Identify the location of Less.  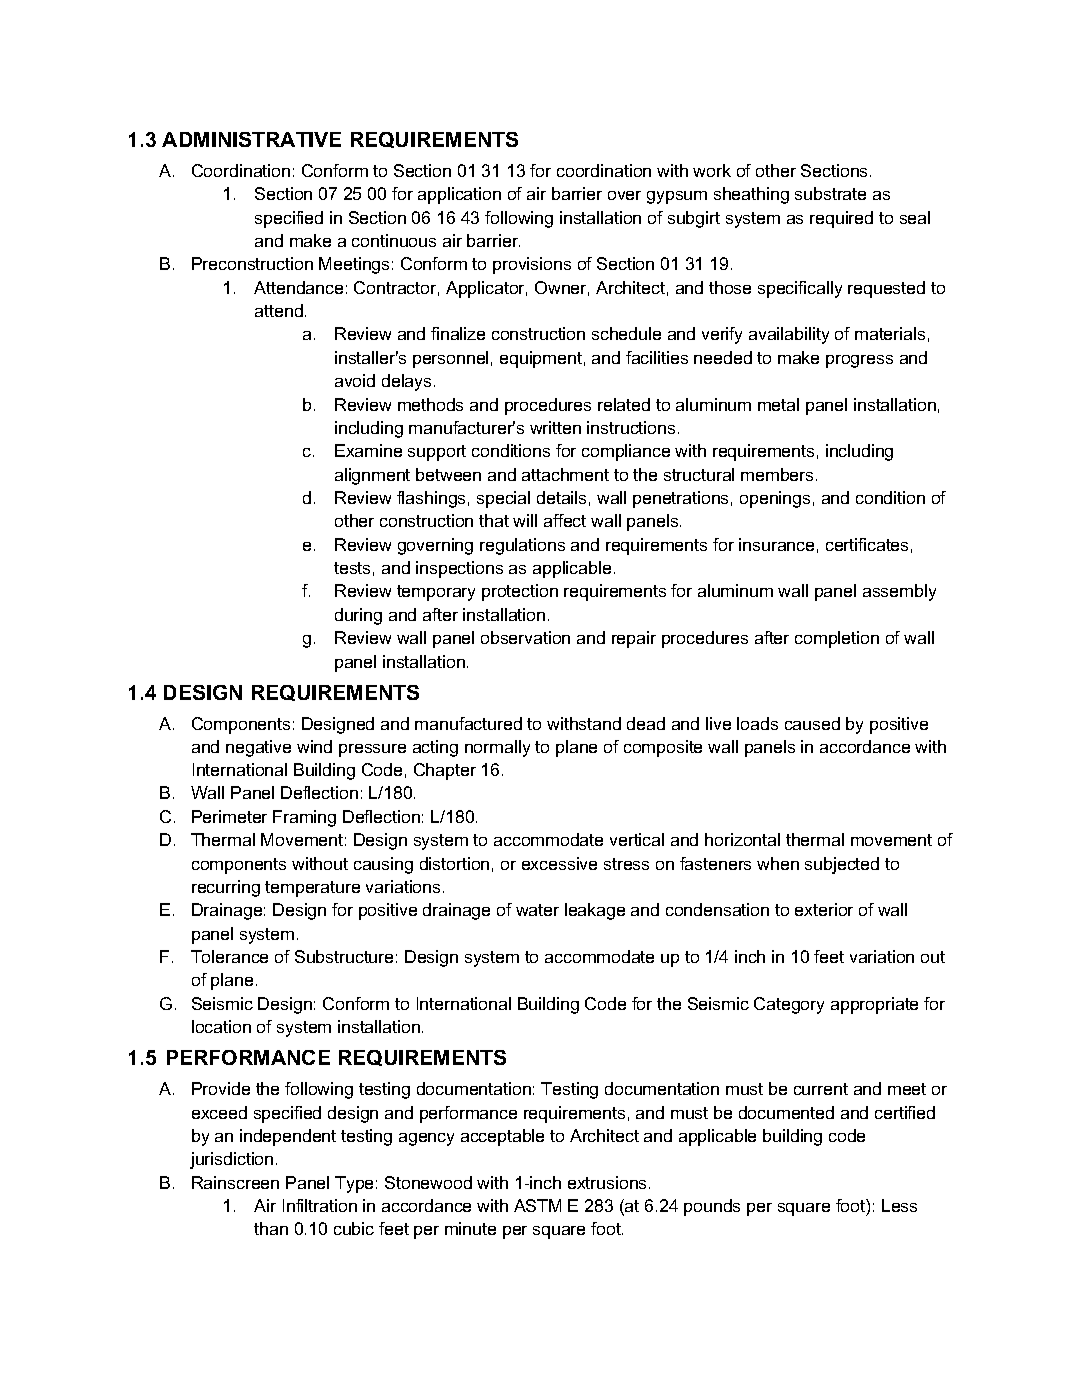
(899, 1205).
